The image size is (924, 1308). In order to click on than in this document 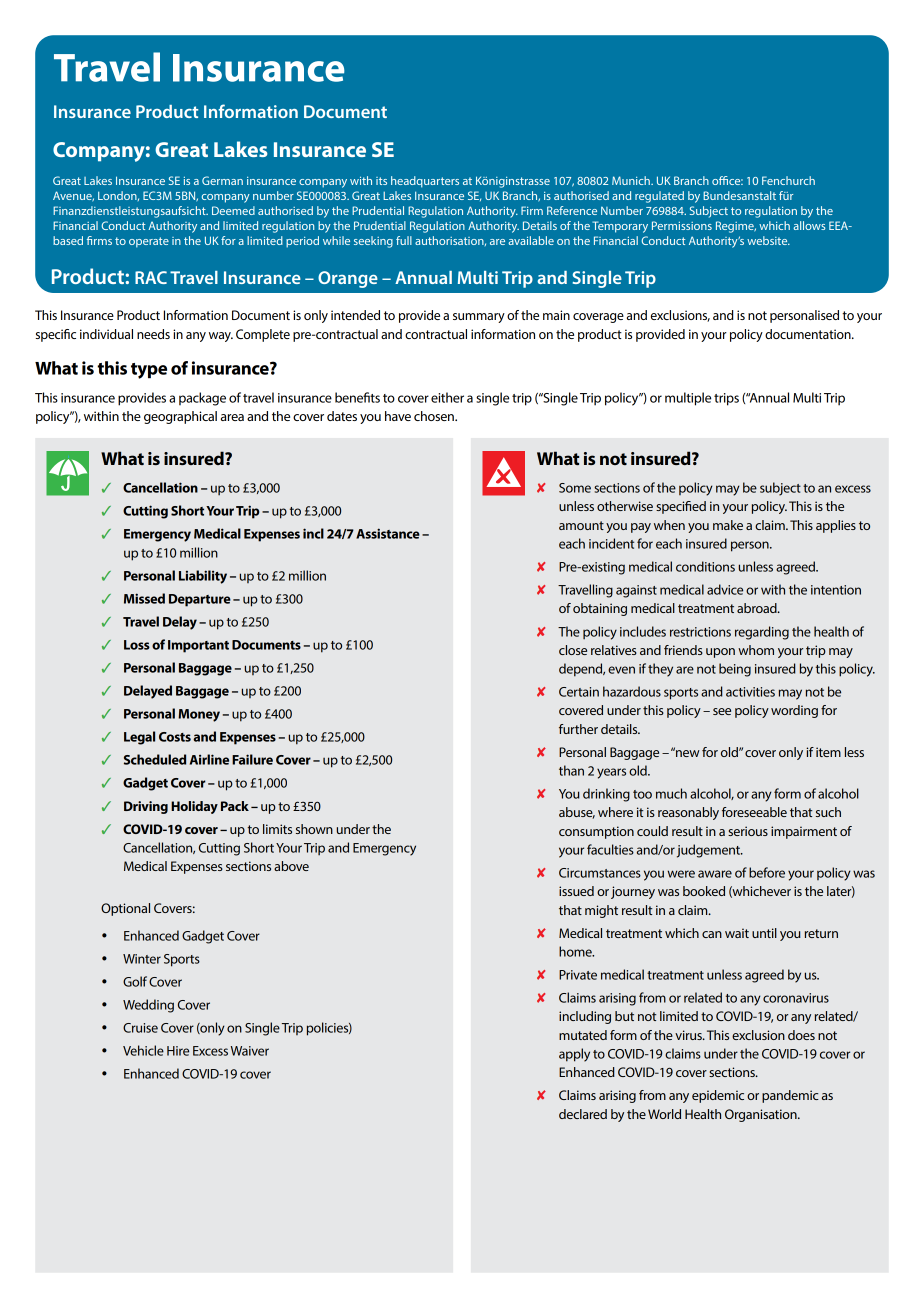, I will do `click(571, 770)`.
